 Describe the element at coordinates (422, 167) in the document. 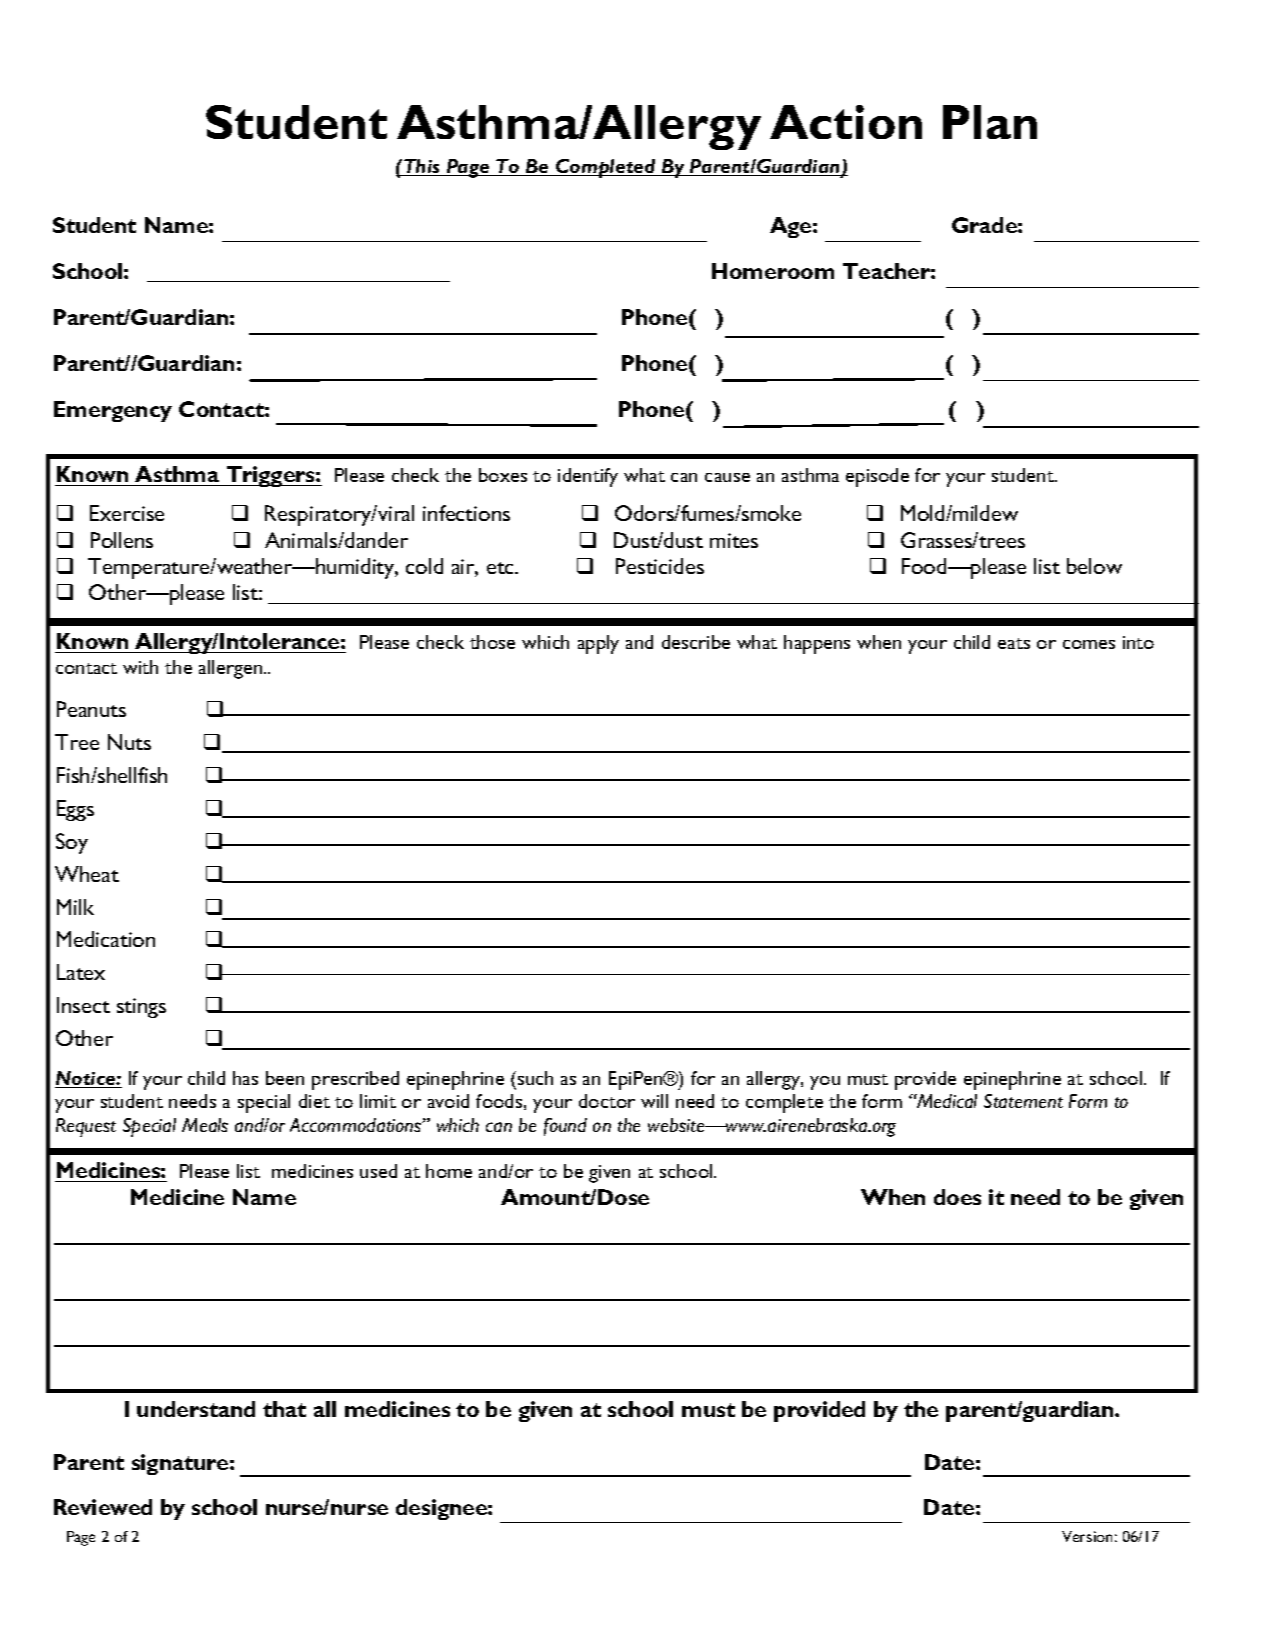

I see `This` at that location.
